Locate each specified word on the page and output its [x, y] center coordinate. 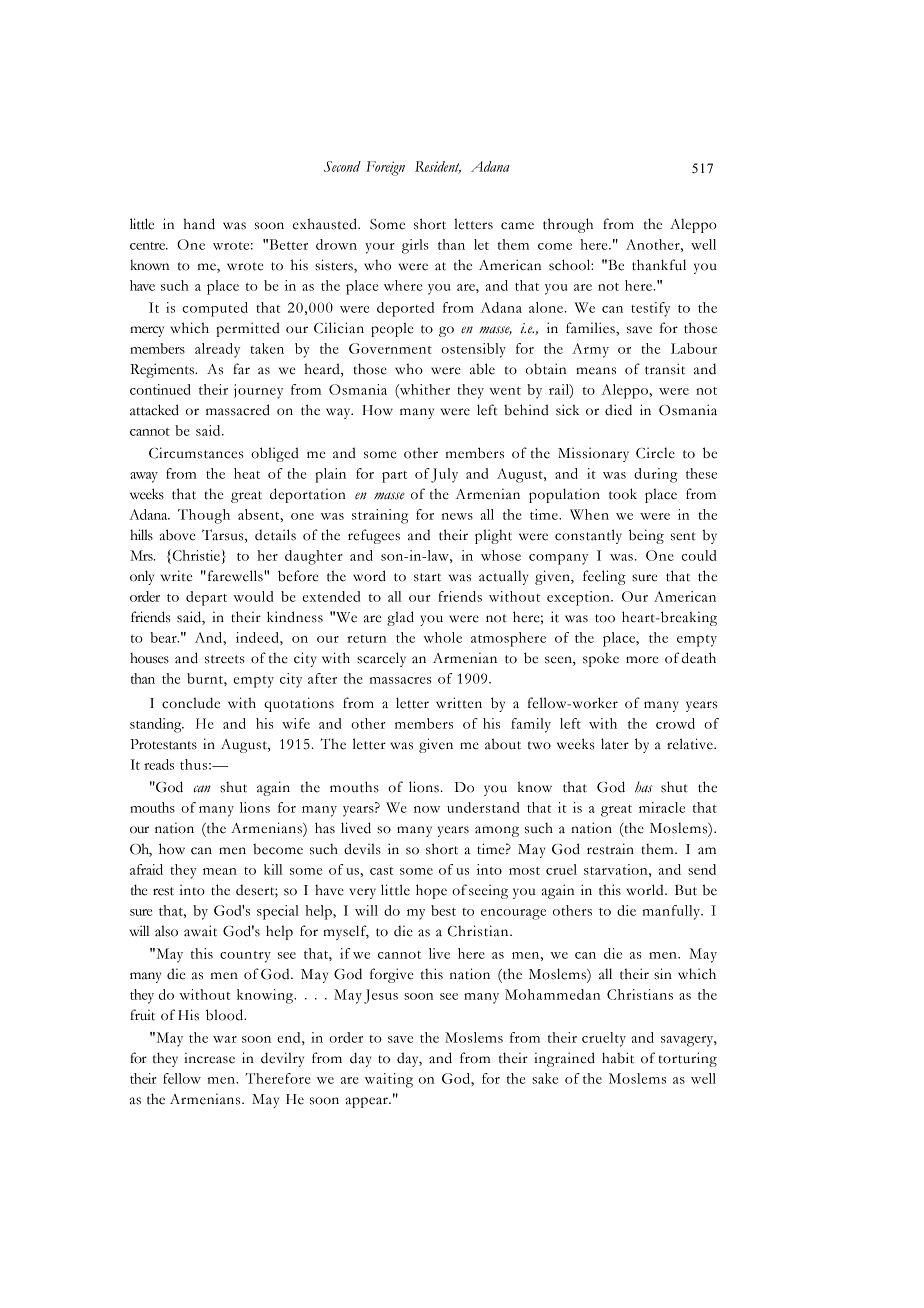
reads [159, 764]
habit [618, 1058]
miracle [662, 807]
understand [483, 807]
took [623, 494]
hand [199, 224]
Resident [438, 167]
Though [204, 516]
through [568, 225]
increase [209, 1058]
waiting [389, 1080]
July [444, 475]
